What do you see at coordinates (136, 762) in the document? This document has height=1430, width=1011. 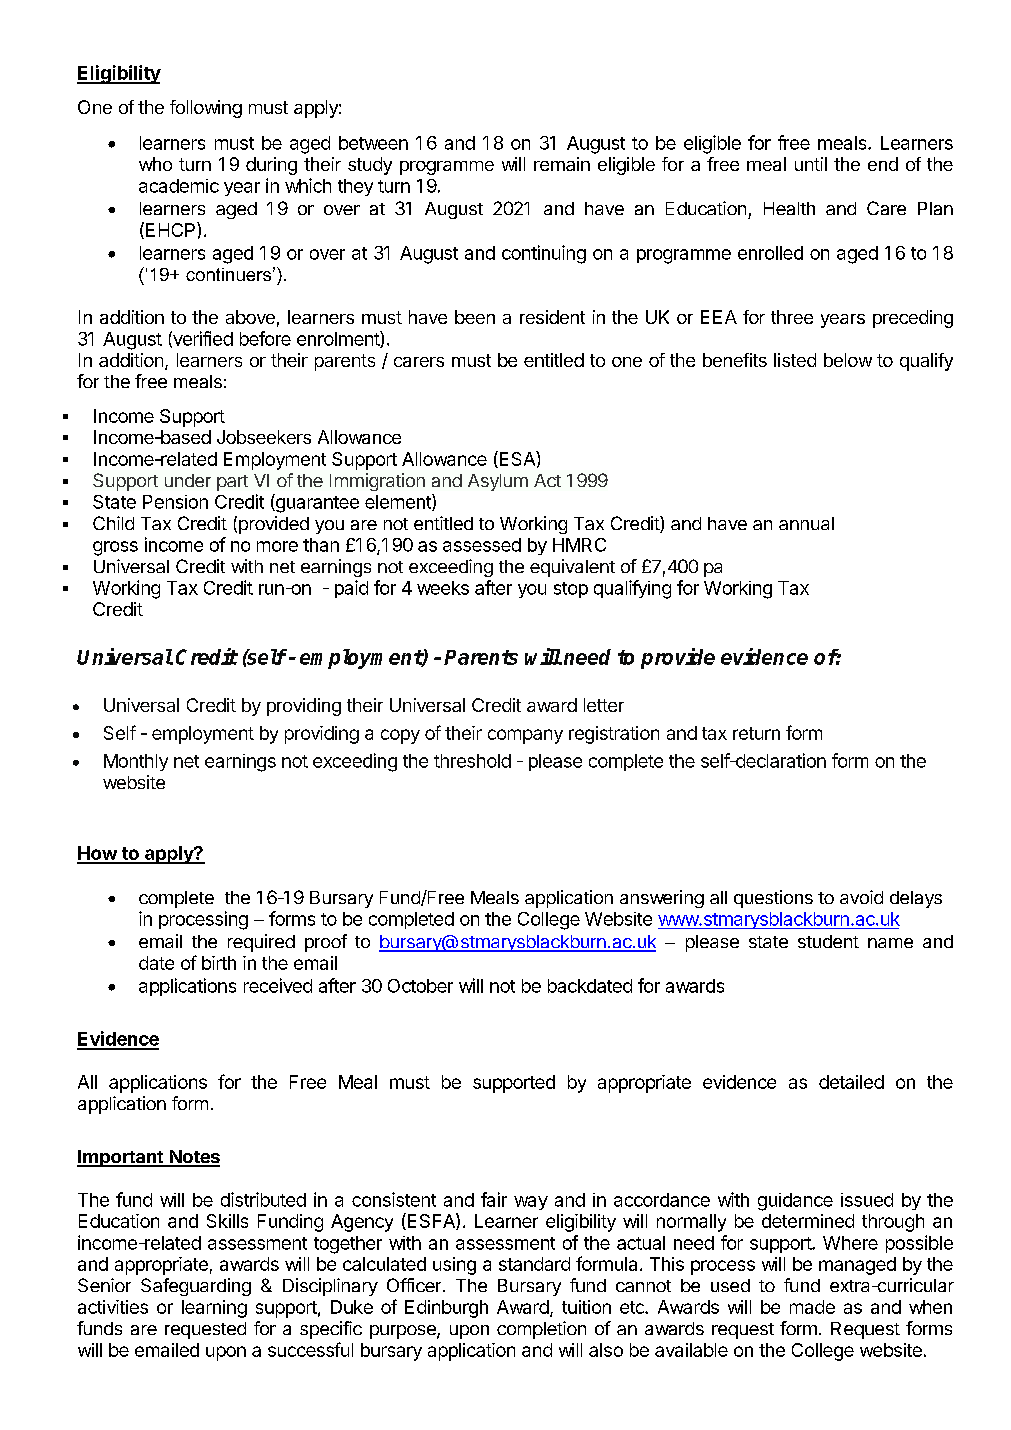 I see `Monthly` at bounding box center [136, 762].
